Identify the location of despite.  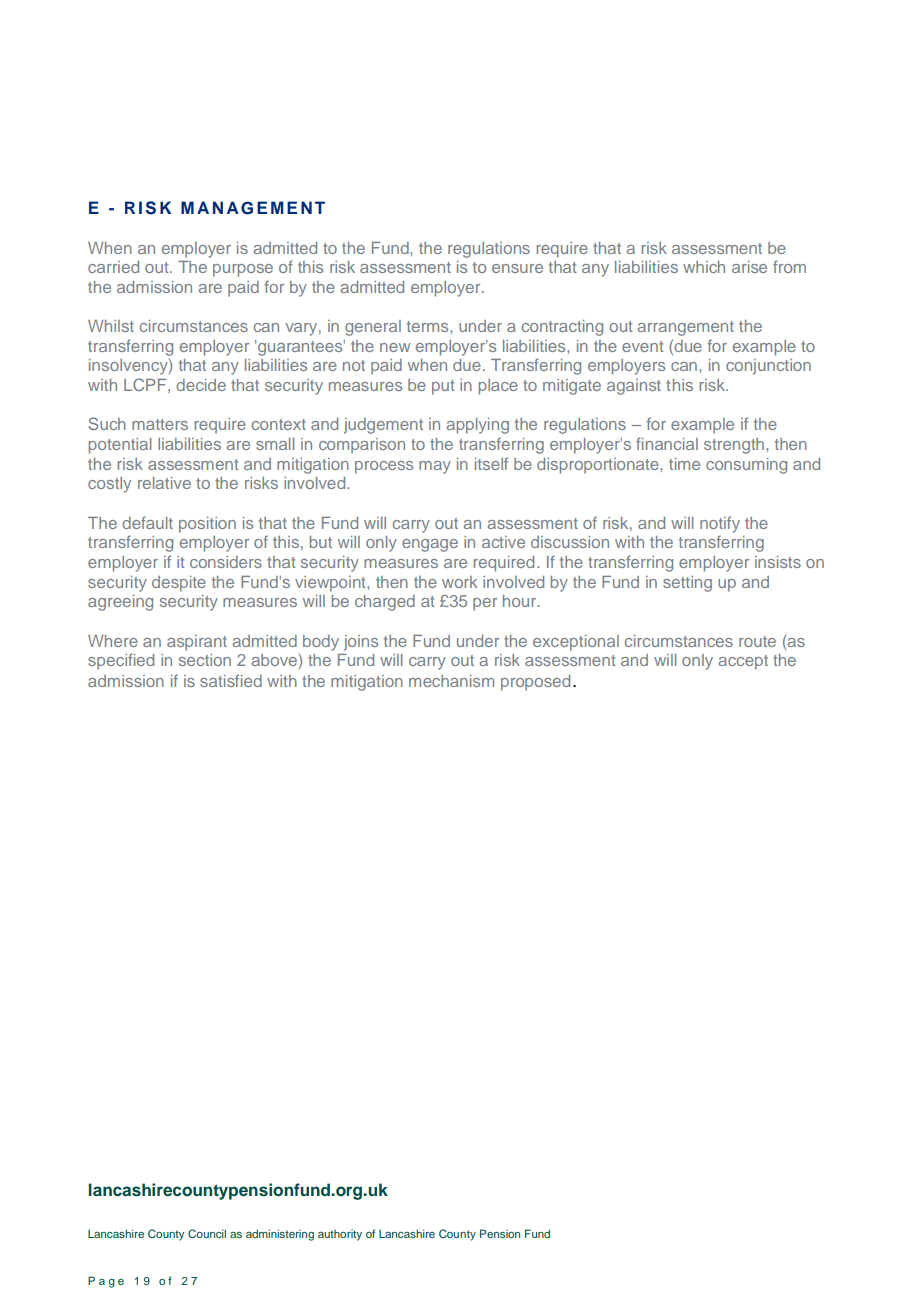
(179, 584).
